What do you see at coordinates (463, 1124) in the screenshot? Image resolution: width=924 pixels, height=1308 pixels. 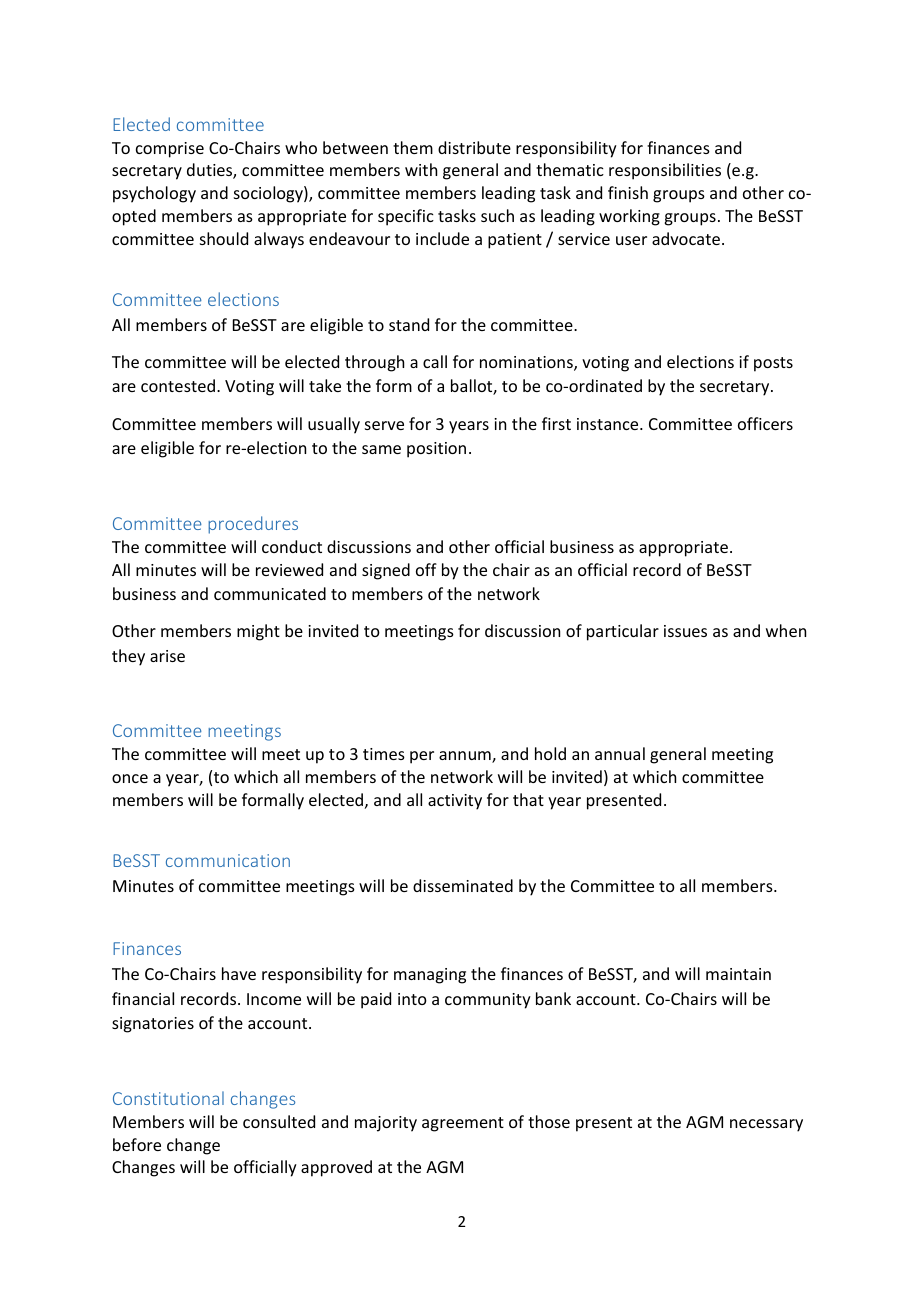 I see `agreement` at bounding box center [463, 1124].
